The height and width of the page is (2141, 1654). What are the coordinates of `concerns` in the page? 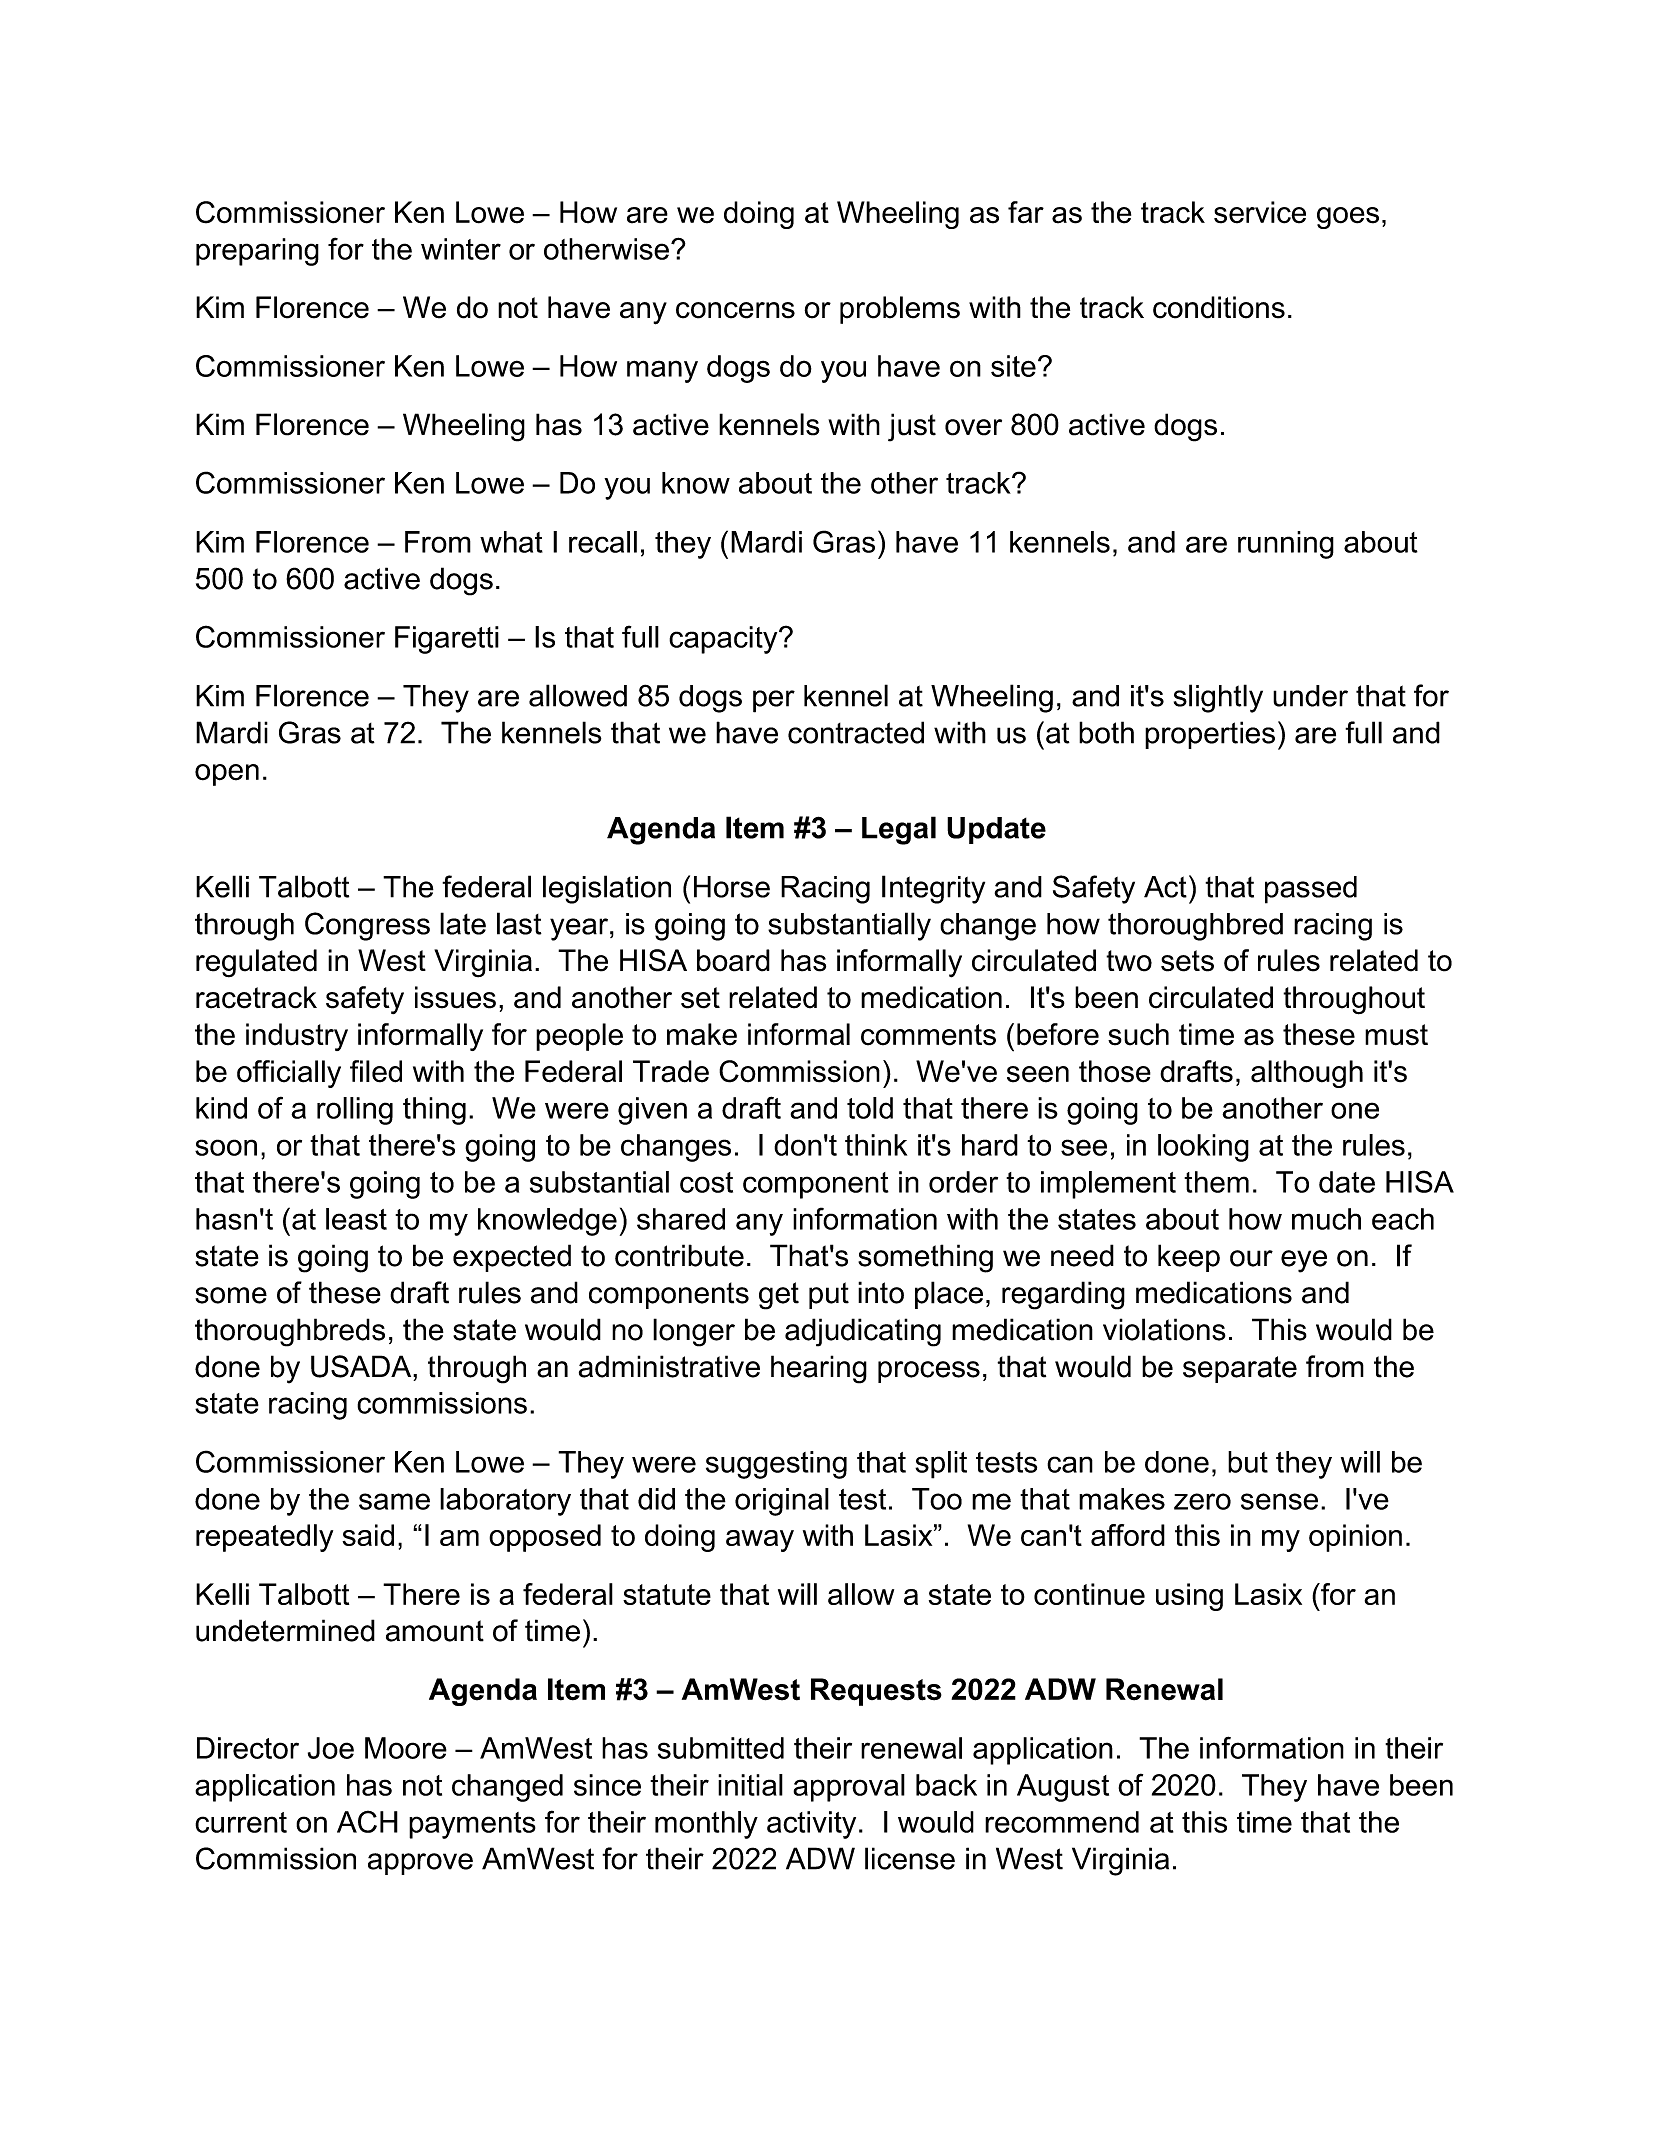 It's located at (735, 310).
